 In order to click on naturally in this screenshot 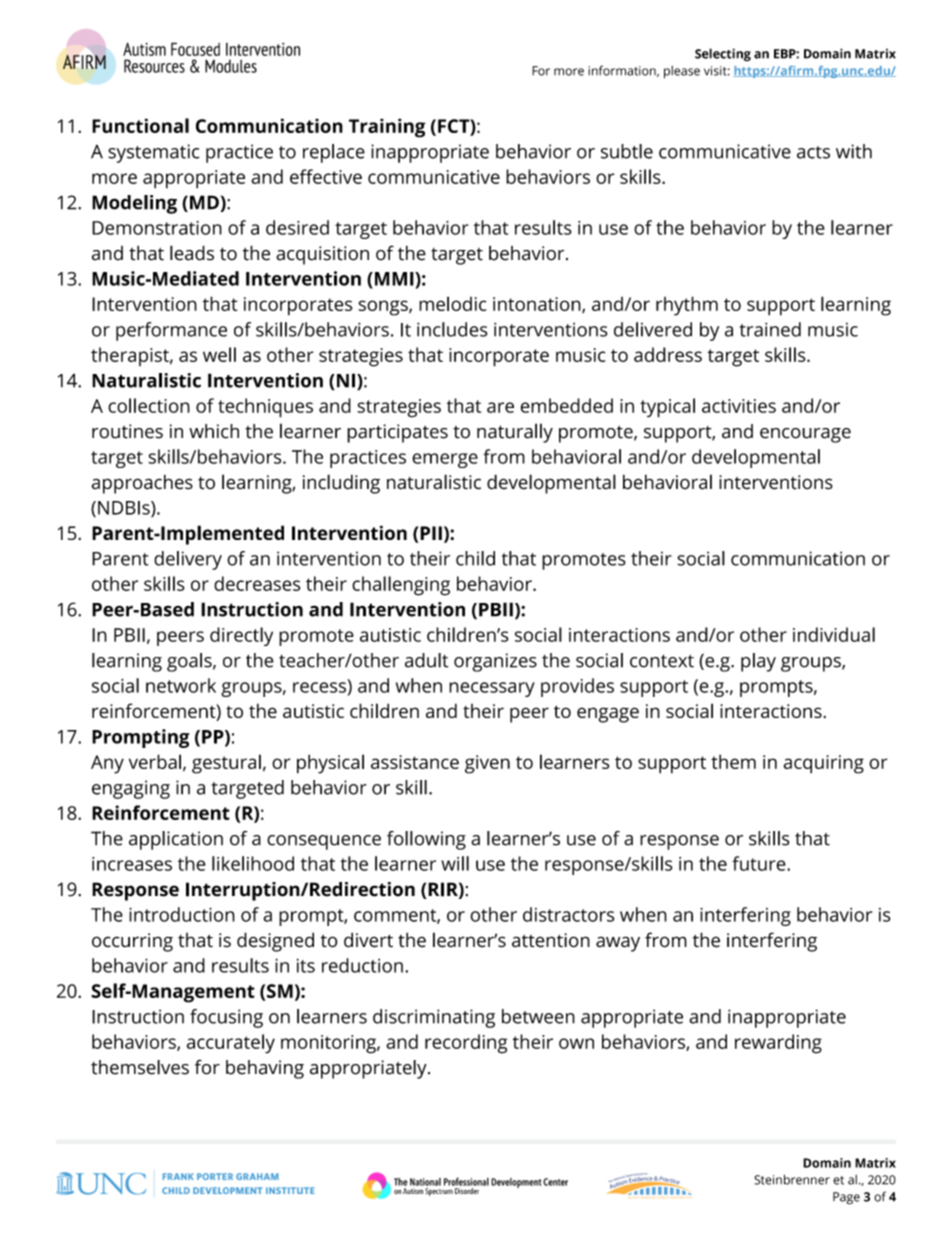, I will do `click(515, 433)`.
